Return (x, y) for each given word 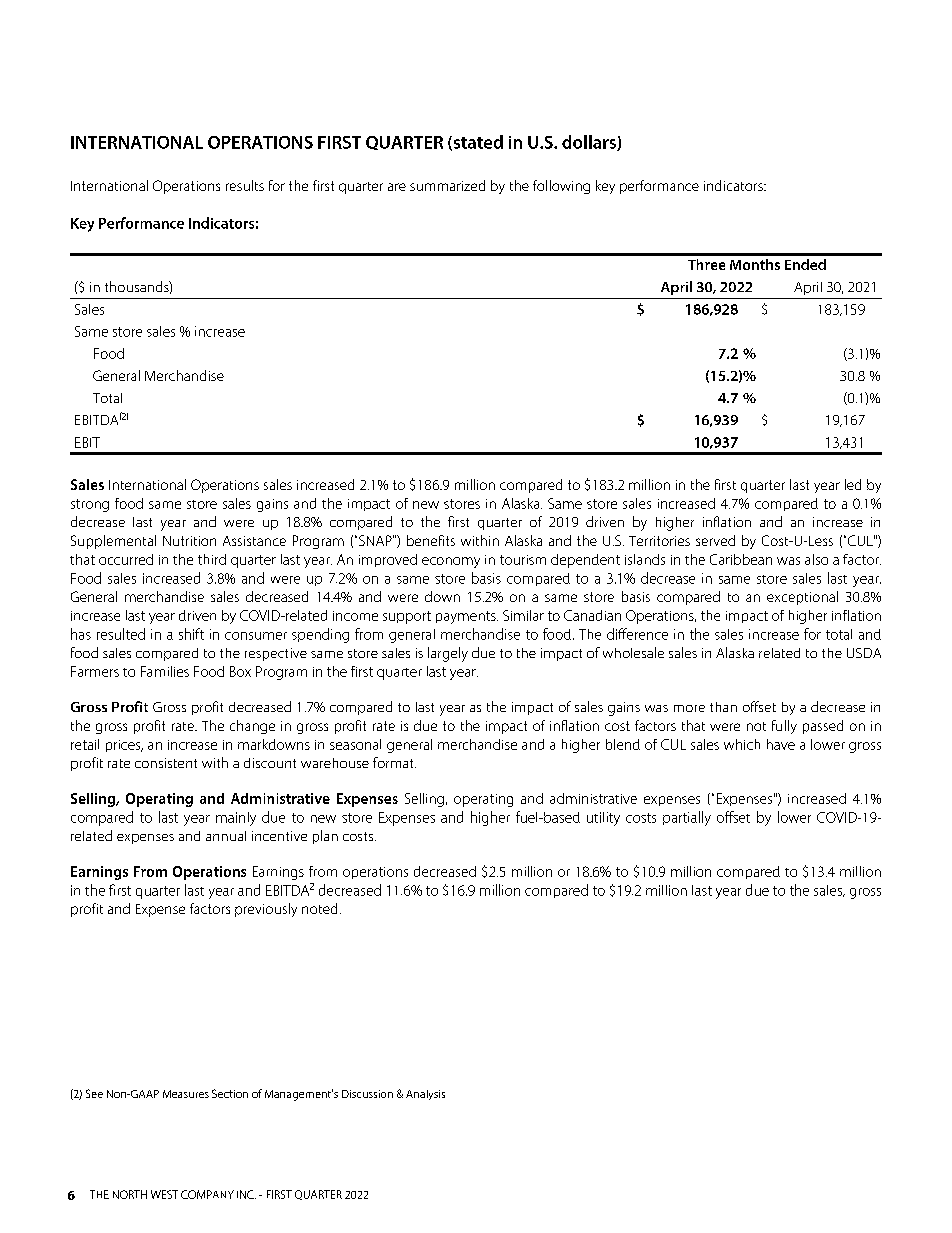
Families (165, 671)
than (723, 707)
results (245, 185)
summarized (447, 185)
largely (448, 654)
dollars (590, 143)
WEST (164, 1194)
